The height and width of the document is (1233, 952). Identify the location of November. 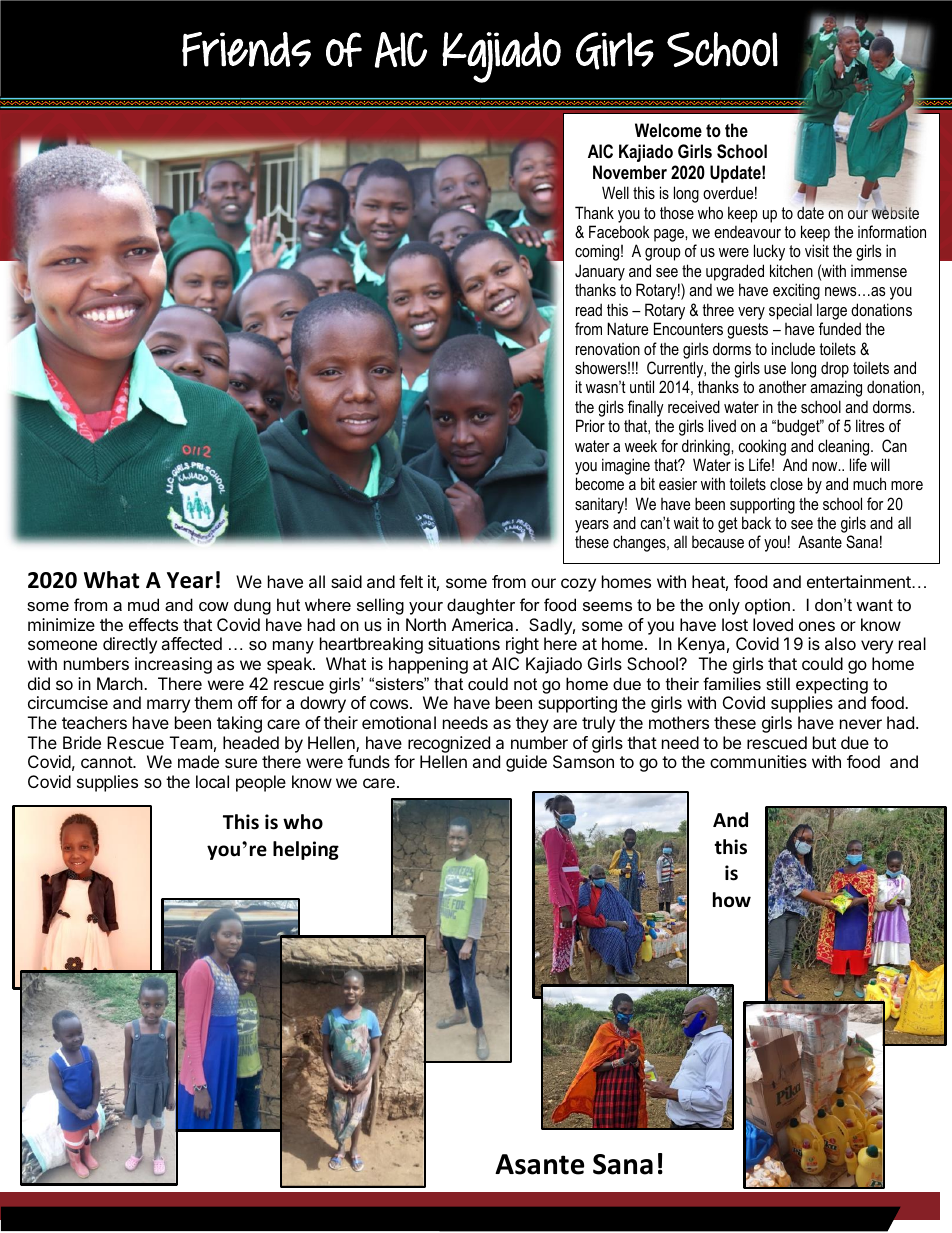
(630, 172).
